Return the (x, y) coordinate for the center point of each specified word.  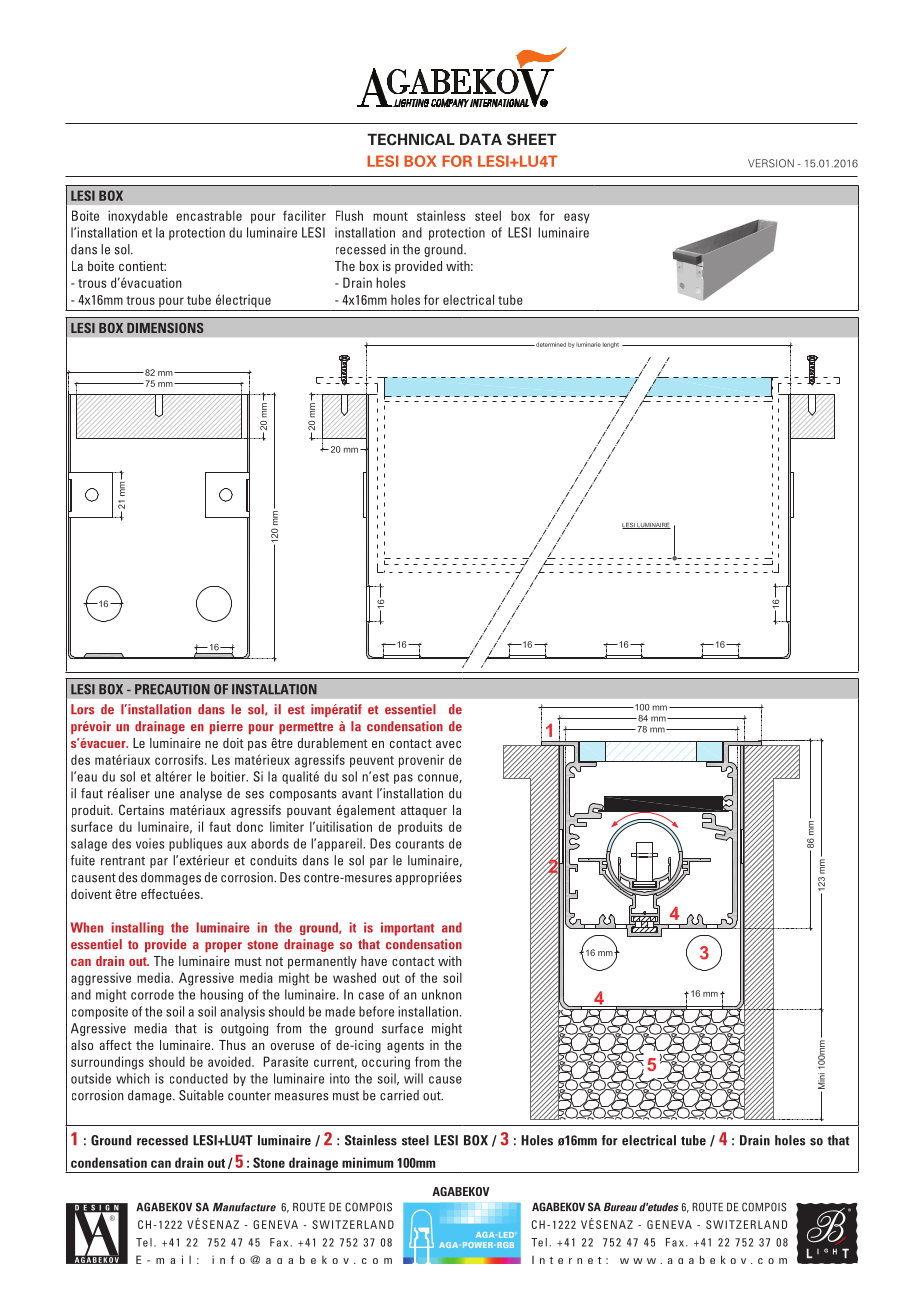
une (164, 795)
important (407, 929)
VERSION (771, 163)
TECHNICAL (411, 139)
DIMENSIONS (165, 328)
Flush (349, 215)
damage (151, 1096)
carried (399, 1095)
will (413, 1078)
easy (577, 218)
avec (448, 744)
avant (357, 794)
